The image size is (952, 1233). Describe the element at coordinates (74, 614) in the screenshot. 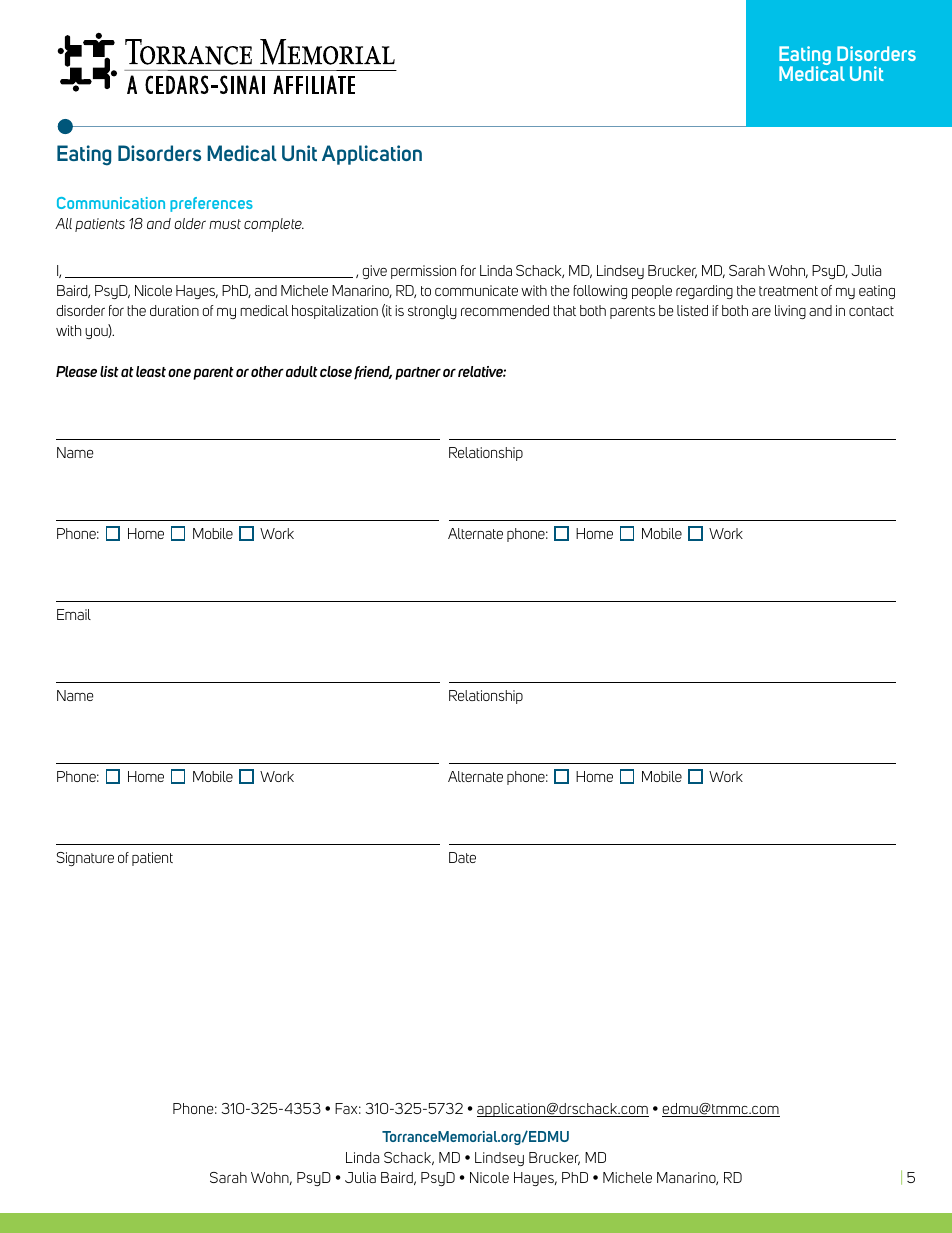

I see `Email` at that location.
